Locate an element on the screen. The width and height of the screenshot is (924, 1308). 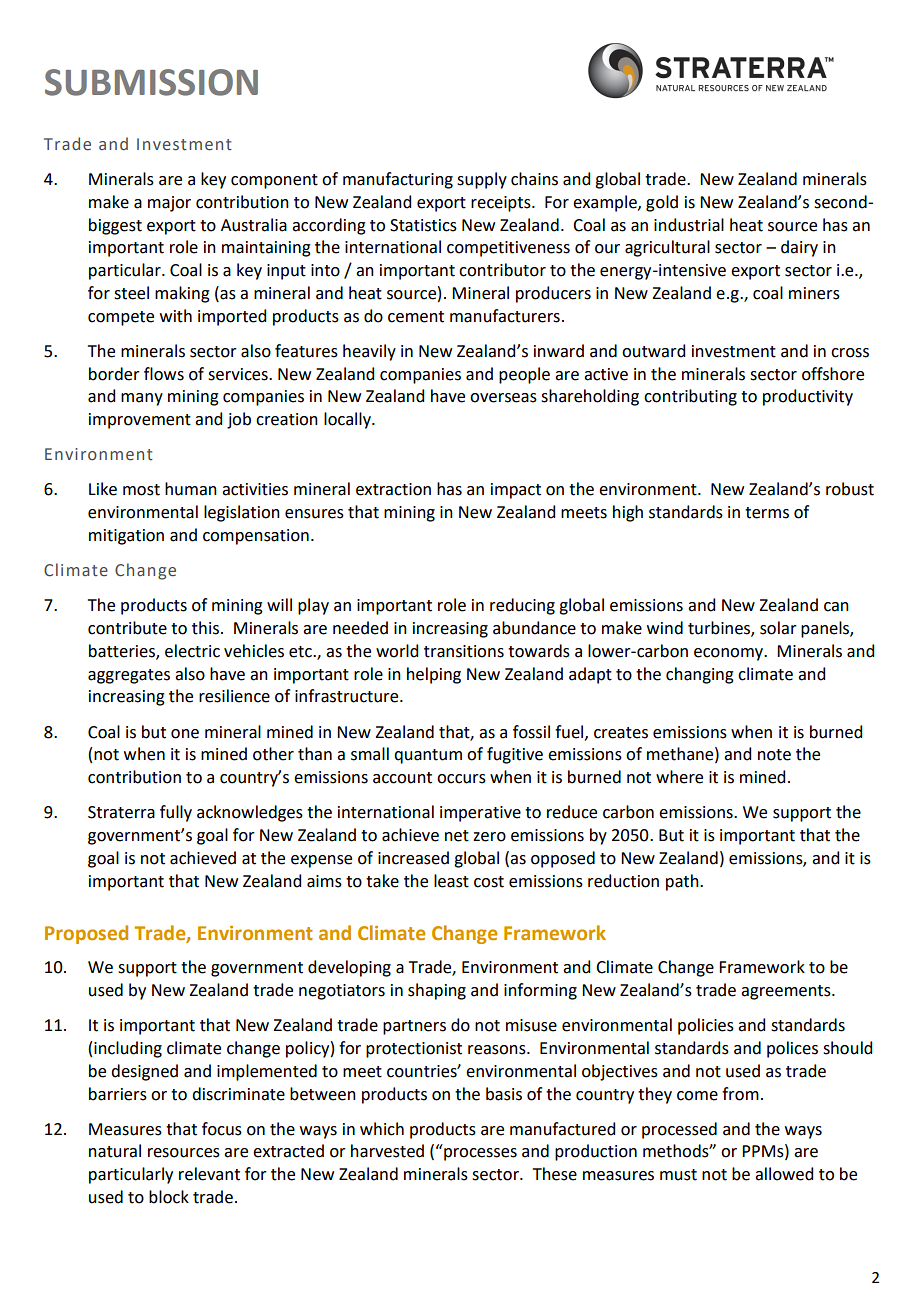
flows is located at coordinates (164, 374).
